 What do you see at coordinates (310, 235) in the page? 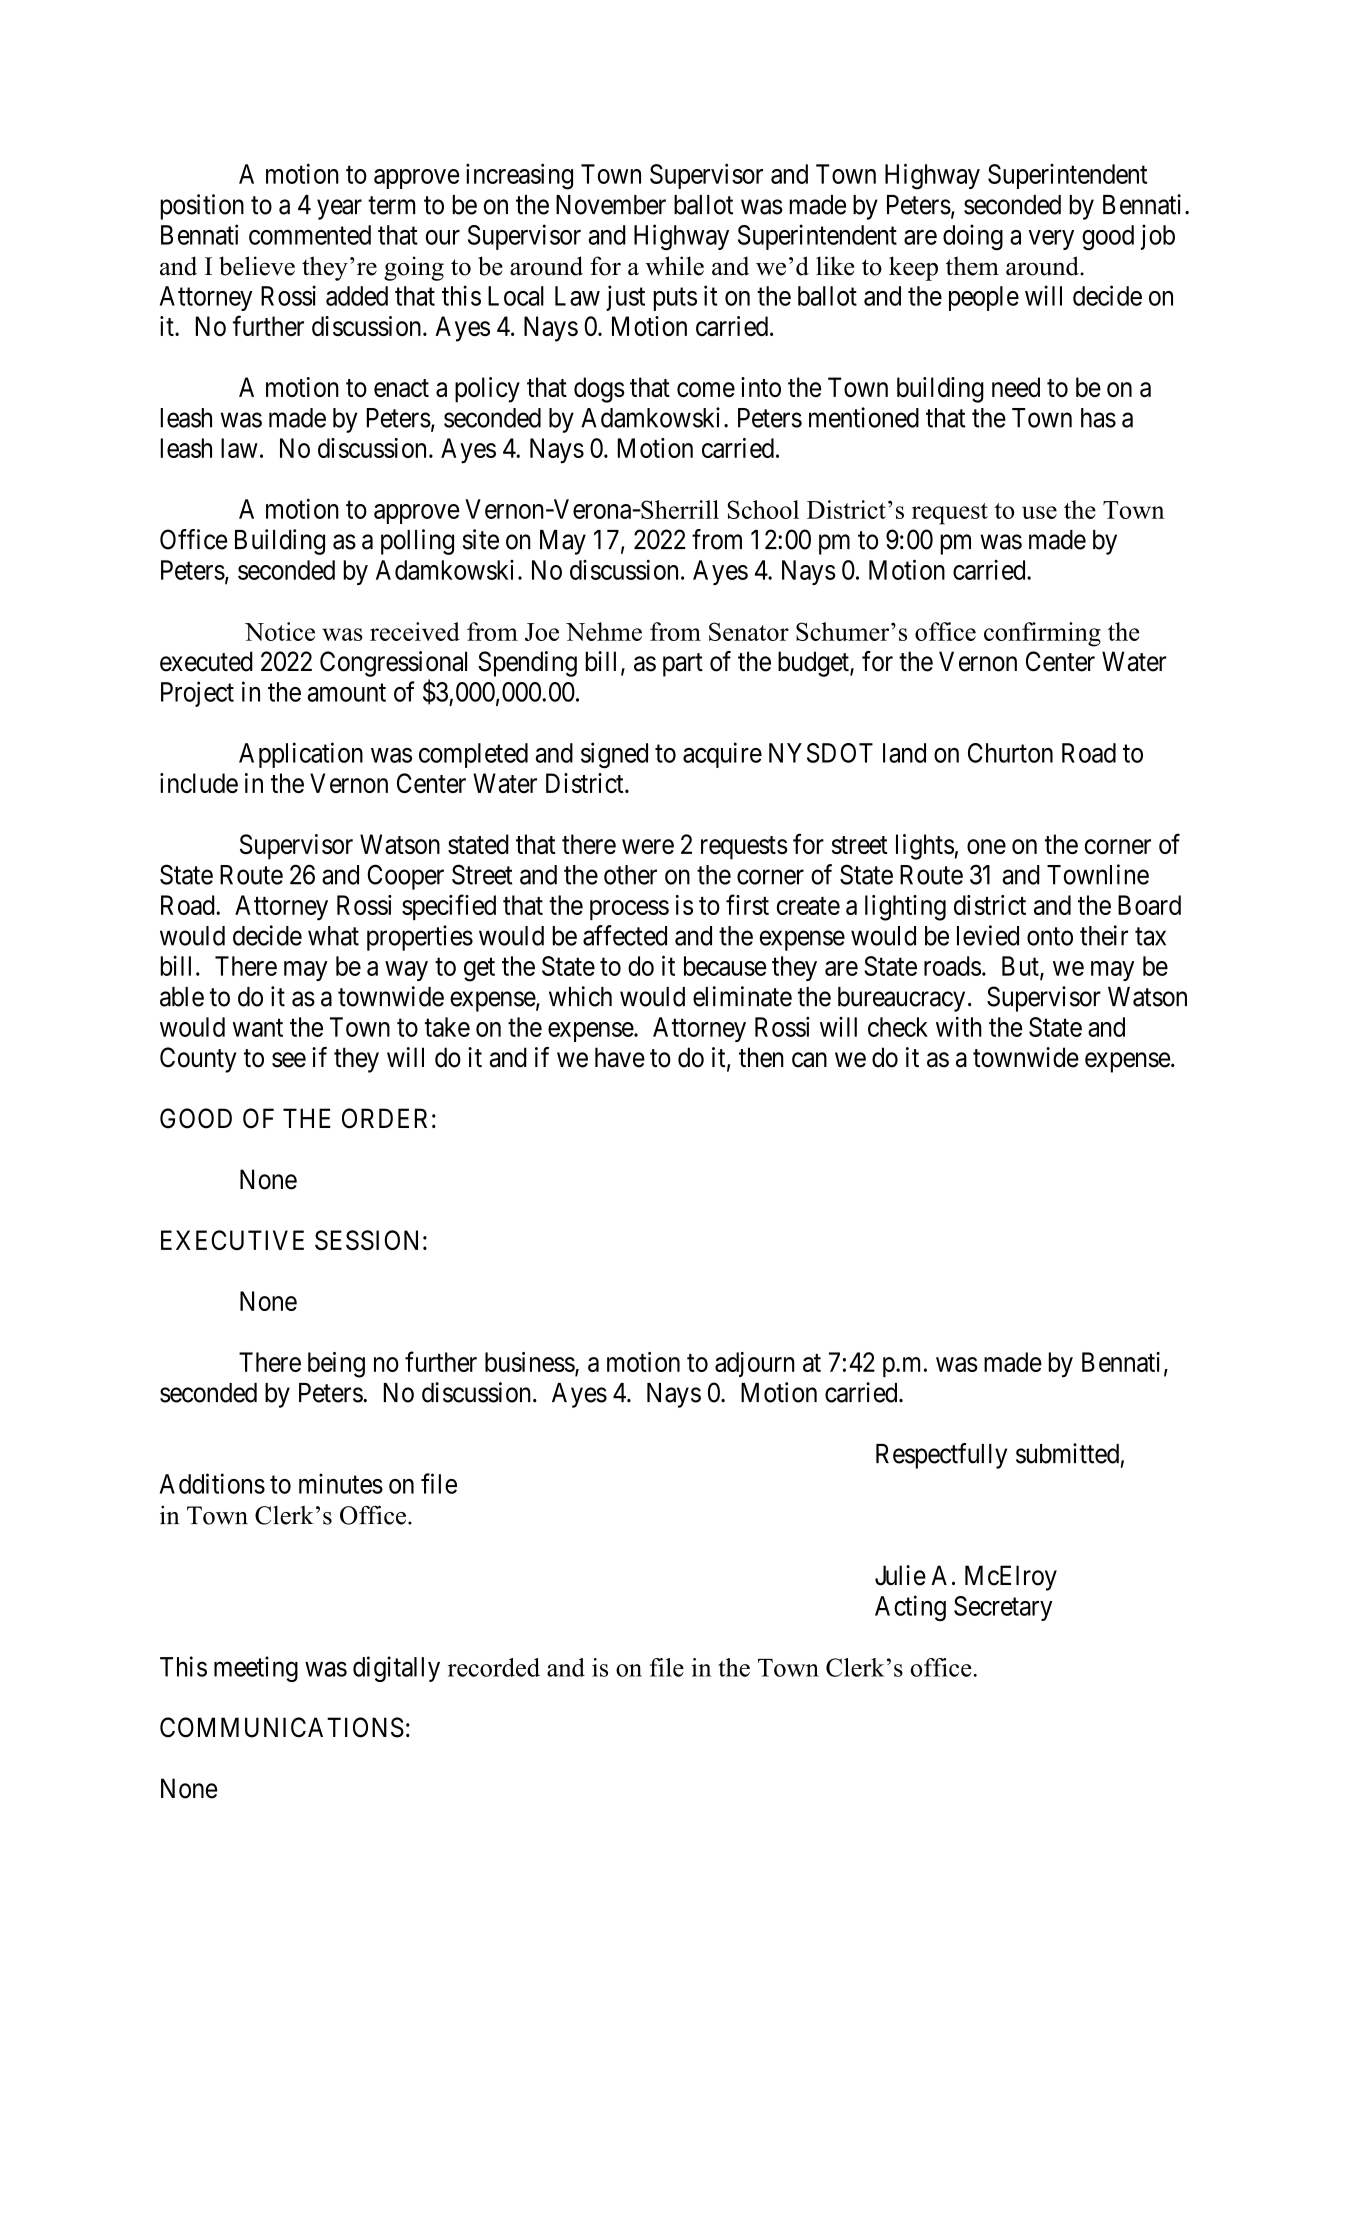
I see `commented` at bounding box center [310, 235].
